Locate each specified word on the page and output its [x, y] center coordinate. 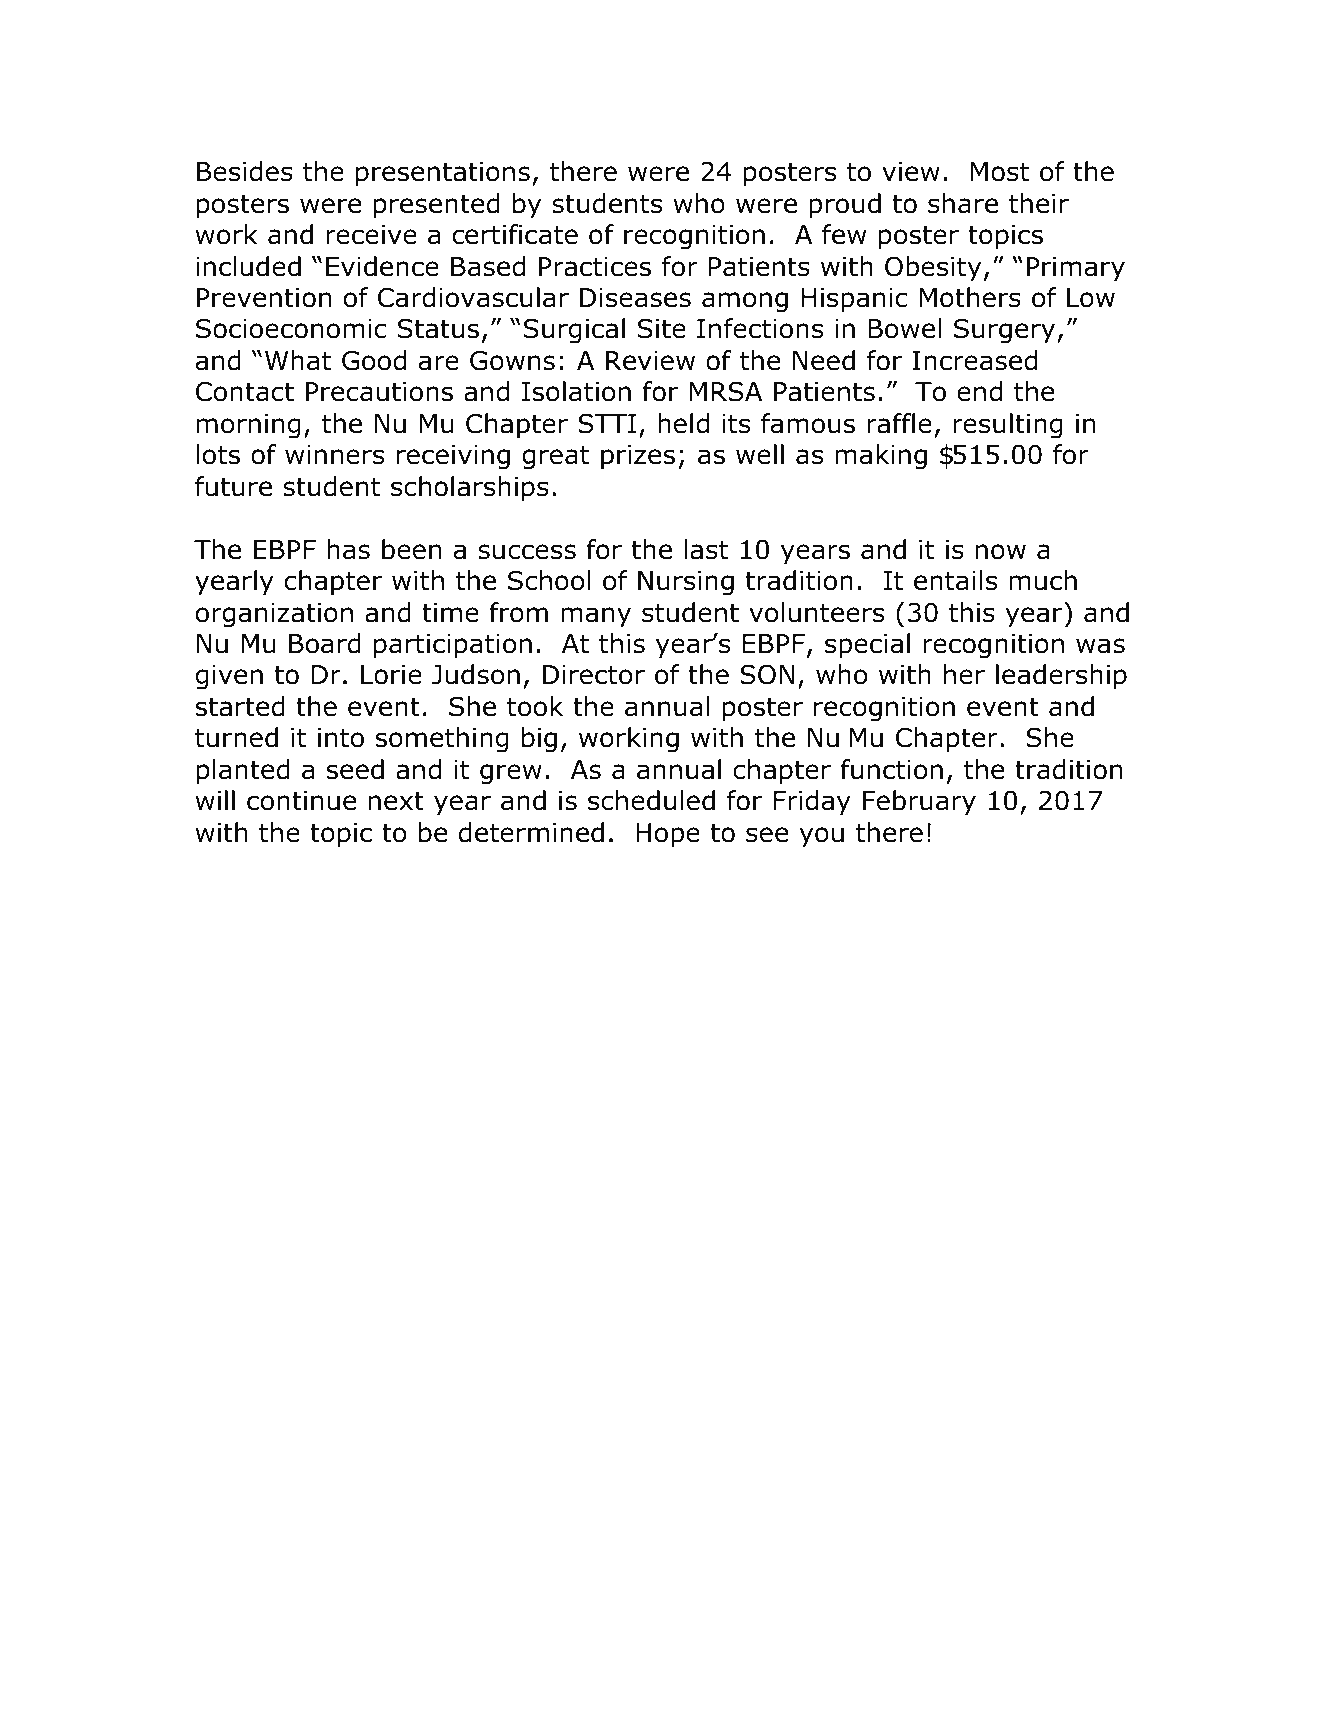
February [919, 803]
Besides [245, 171]
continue [301, 801]
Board [325, 643]
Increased [975, 360]
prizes [638, 457]
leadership [1061, 677]
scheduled [651, 800]
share [963, 203]
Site [662, 329]
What [298, 360]
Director [594, 675]
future [233, 486]
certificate [515, 234]
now [1001, 552]
